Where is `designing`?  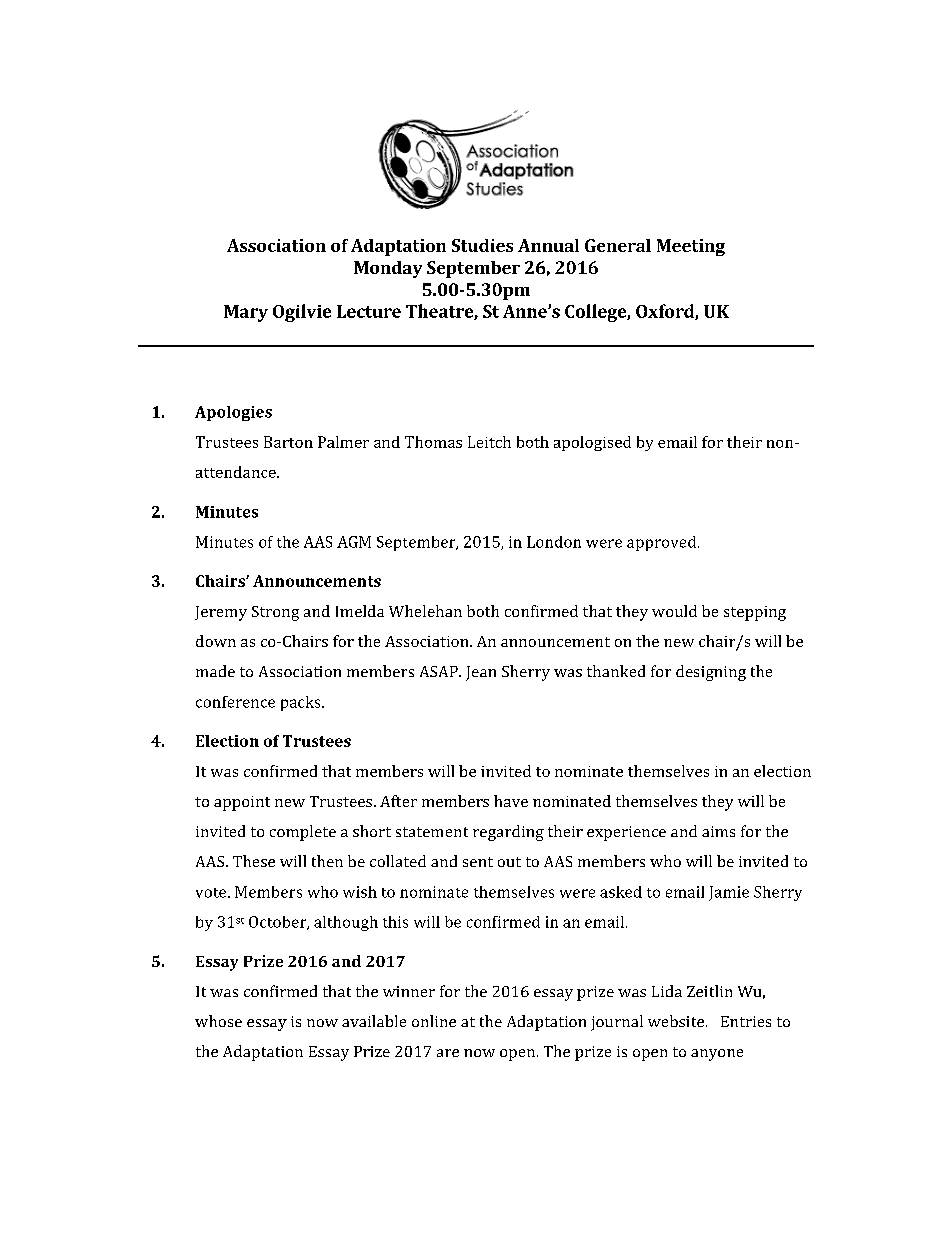
designing is located at coordinates (711, 673).
